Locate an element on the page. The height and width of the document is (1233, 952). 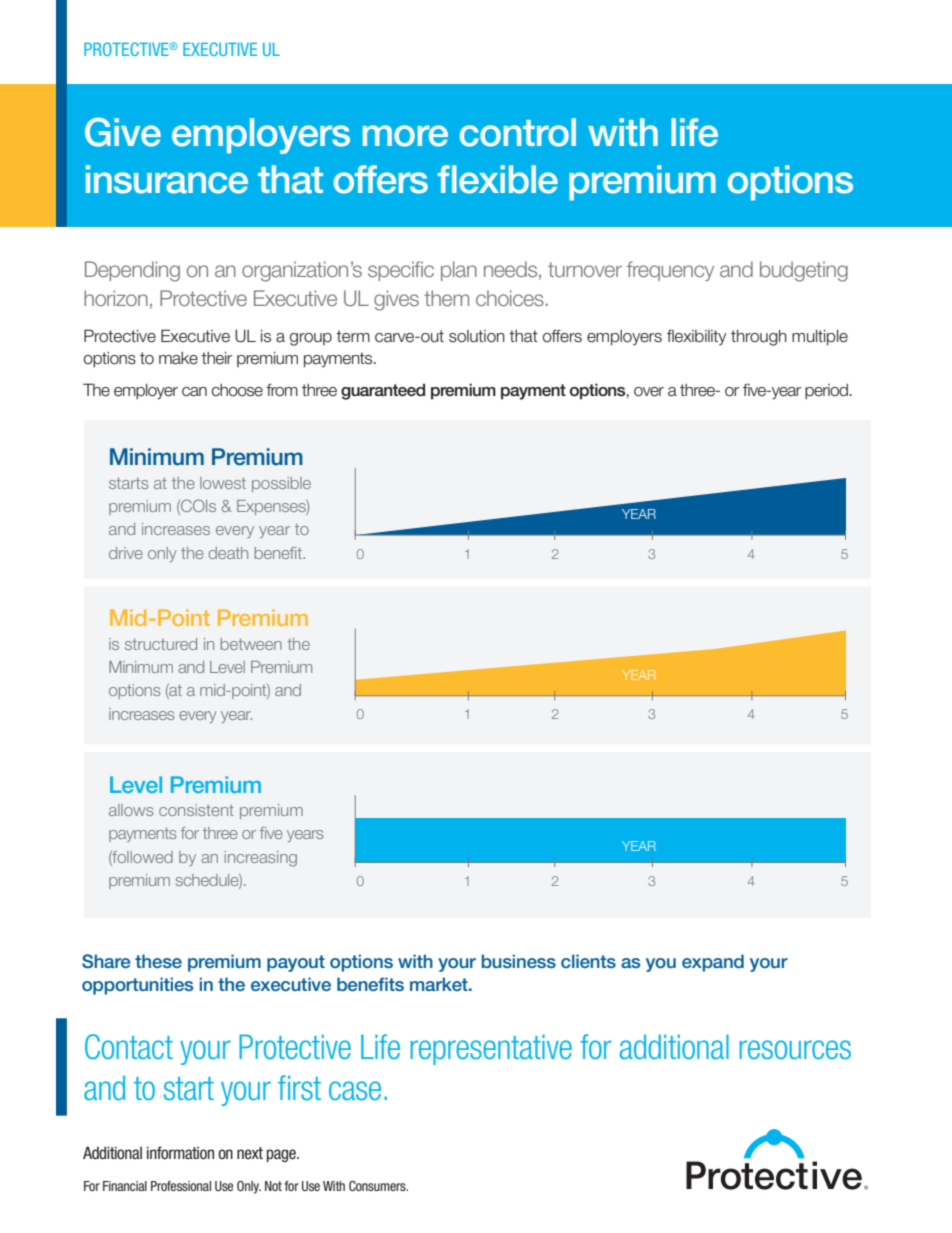
possible is located at coordinates (281, 484).
